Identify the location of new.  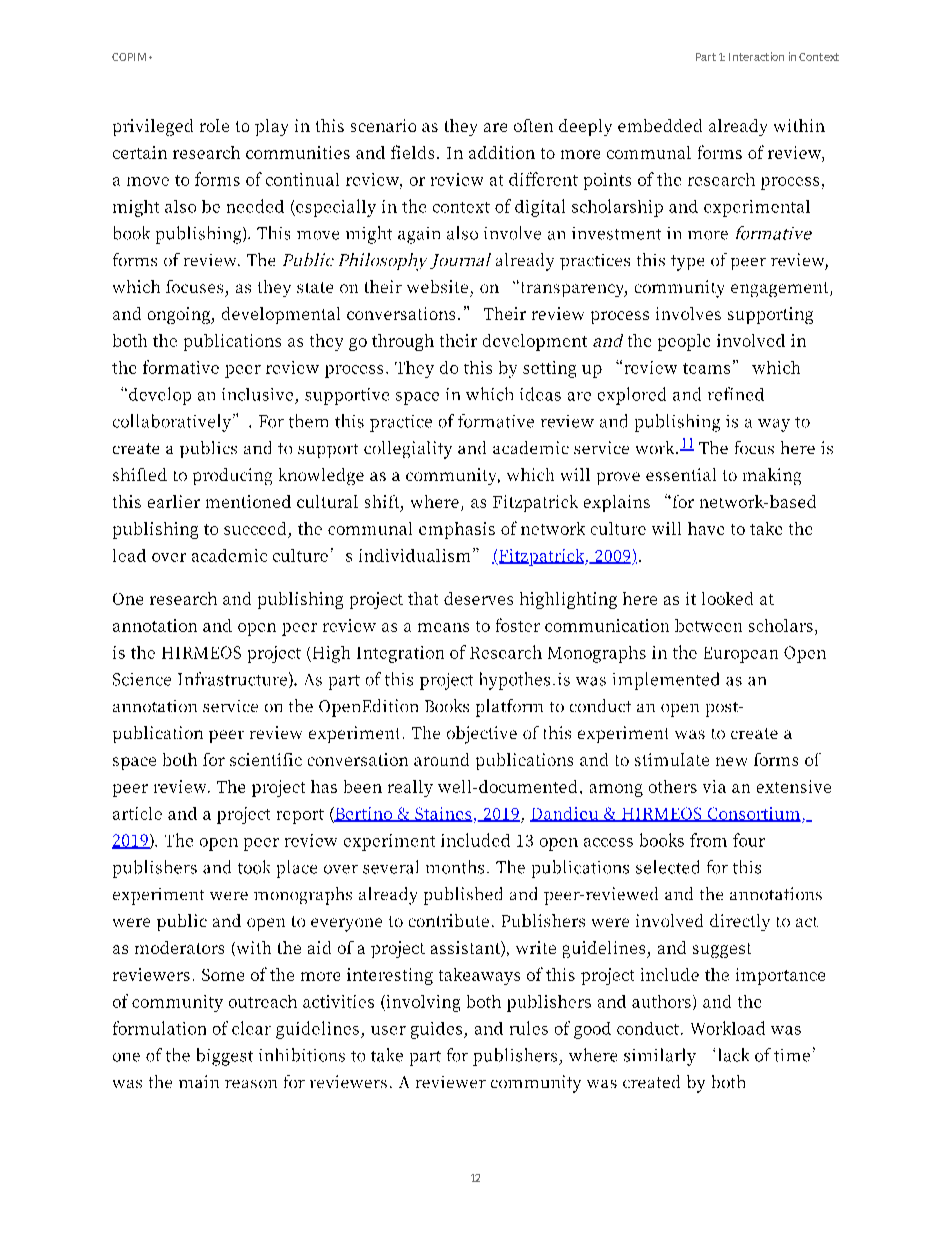
(731, 761).
